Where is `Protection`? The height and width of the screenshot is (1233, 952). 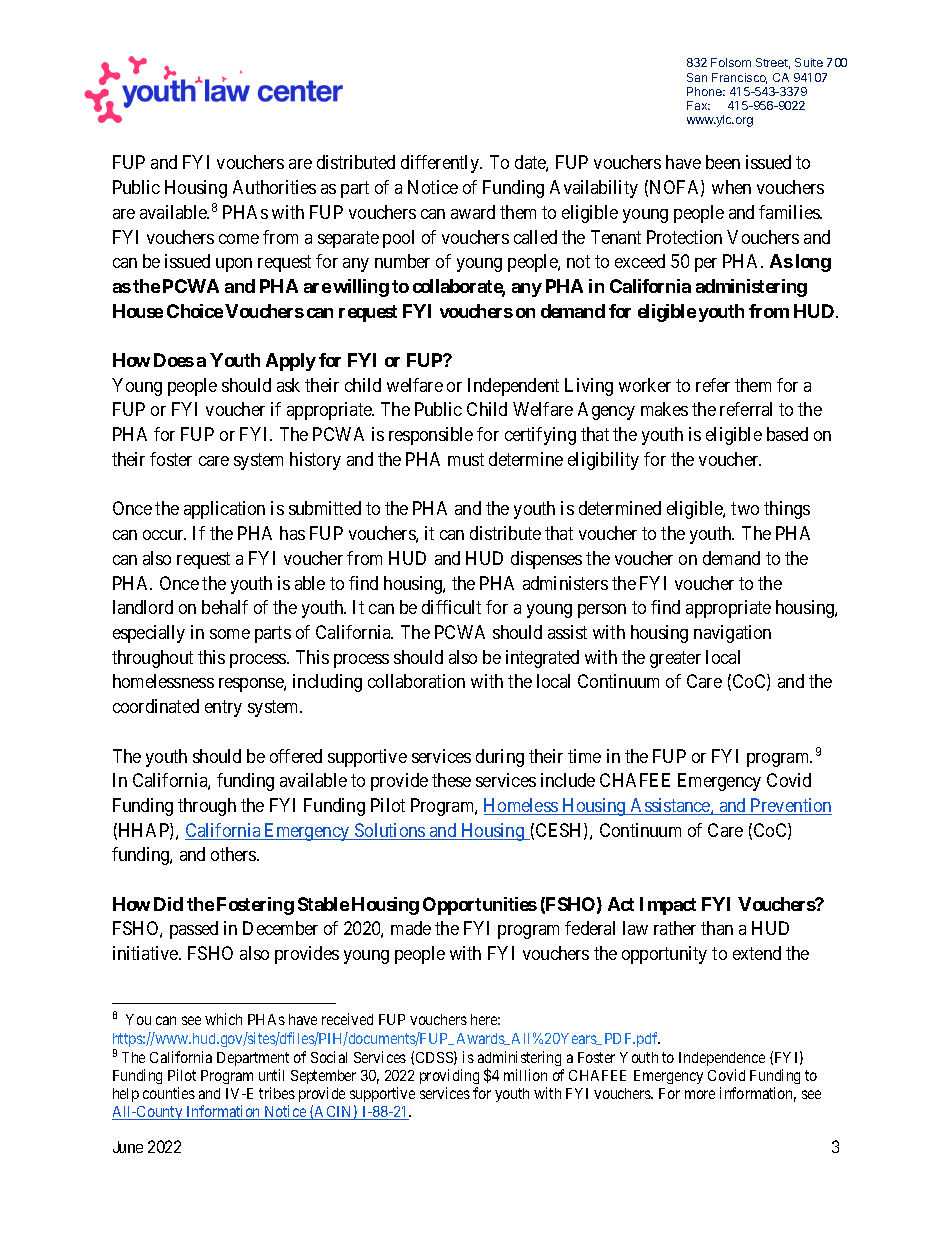 Protection is located at coordinates (684, 237).
